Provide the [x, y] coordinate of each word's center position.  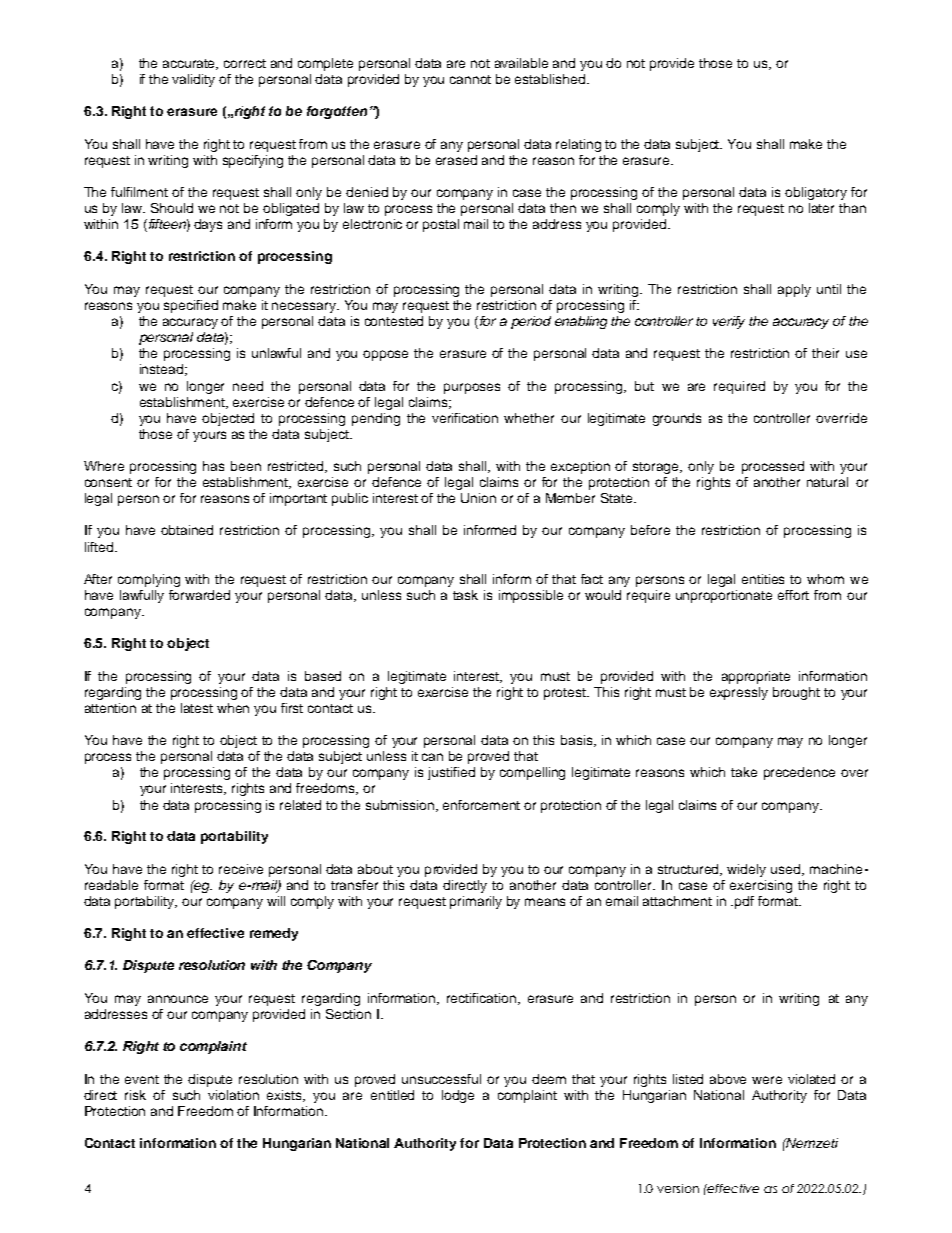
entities [763, 579]
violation [233, 1095]
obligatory [816, 193]
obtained [187, 530]
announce [178, 999]
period [531, 322]
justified [451, 773]
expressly [739, 693]
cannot [470, 79]
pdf [744, 902]
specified [191, 306]
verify [729, 322]
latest [197, 708]
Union [478, 498]
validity [193, 80]
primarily [476, 902]
